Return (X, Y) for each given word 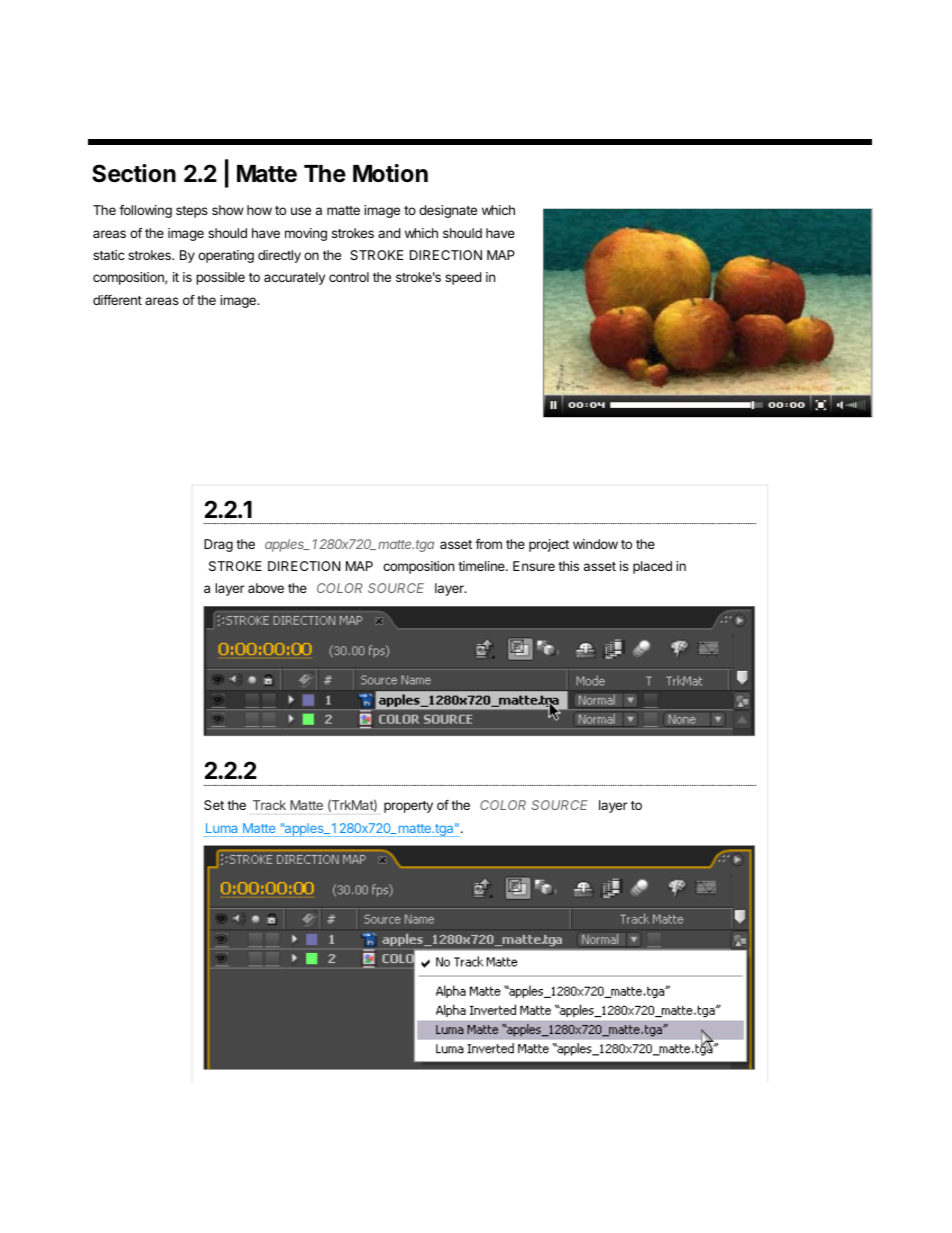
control (349, 277)
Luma (221, 828)
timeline (482, 566)
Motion (390, 173)
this (568, 566)
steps (192, 212)
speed (463, 278)
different (117, 300)
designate (448, 211)
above (266, 588)
